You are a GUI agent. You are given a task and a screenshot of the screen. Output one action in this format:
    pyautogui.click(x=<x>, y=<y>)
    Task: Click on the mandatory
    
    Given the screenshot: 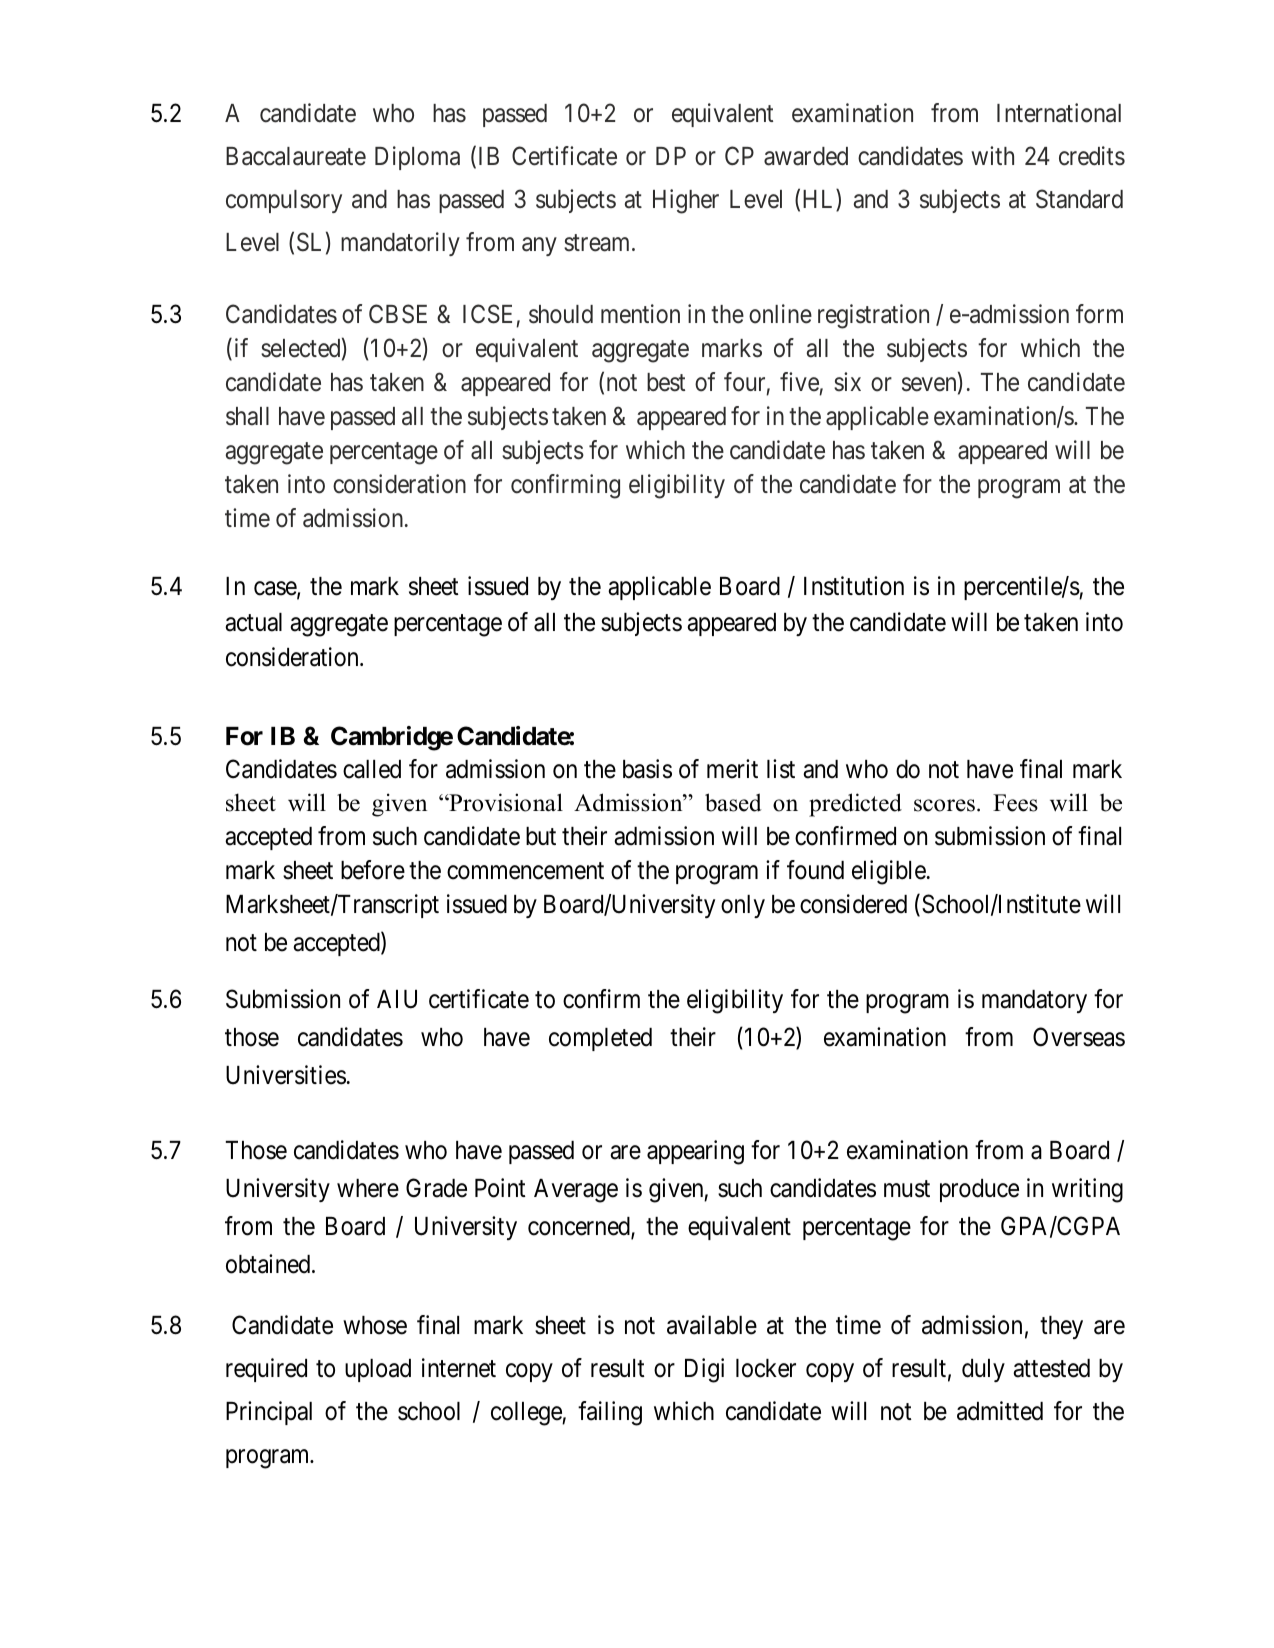 What is the action you would take?
    pyautogui.click(x=1034, y=1001)
